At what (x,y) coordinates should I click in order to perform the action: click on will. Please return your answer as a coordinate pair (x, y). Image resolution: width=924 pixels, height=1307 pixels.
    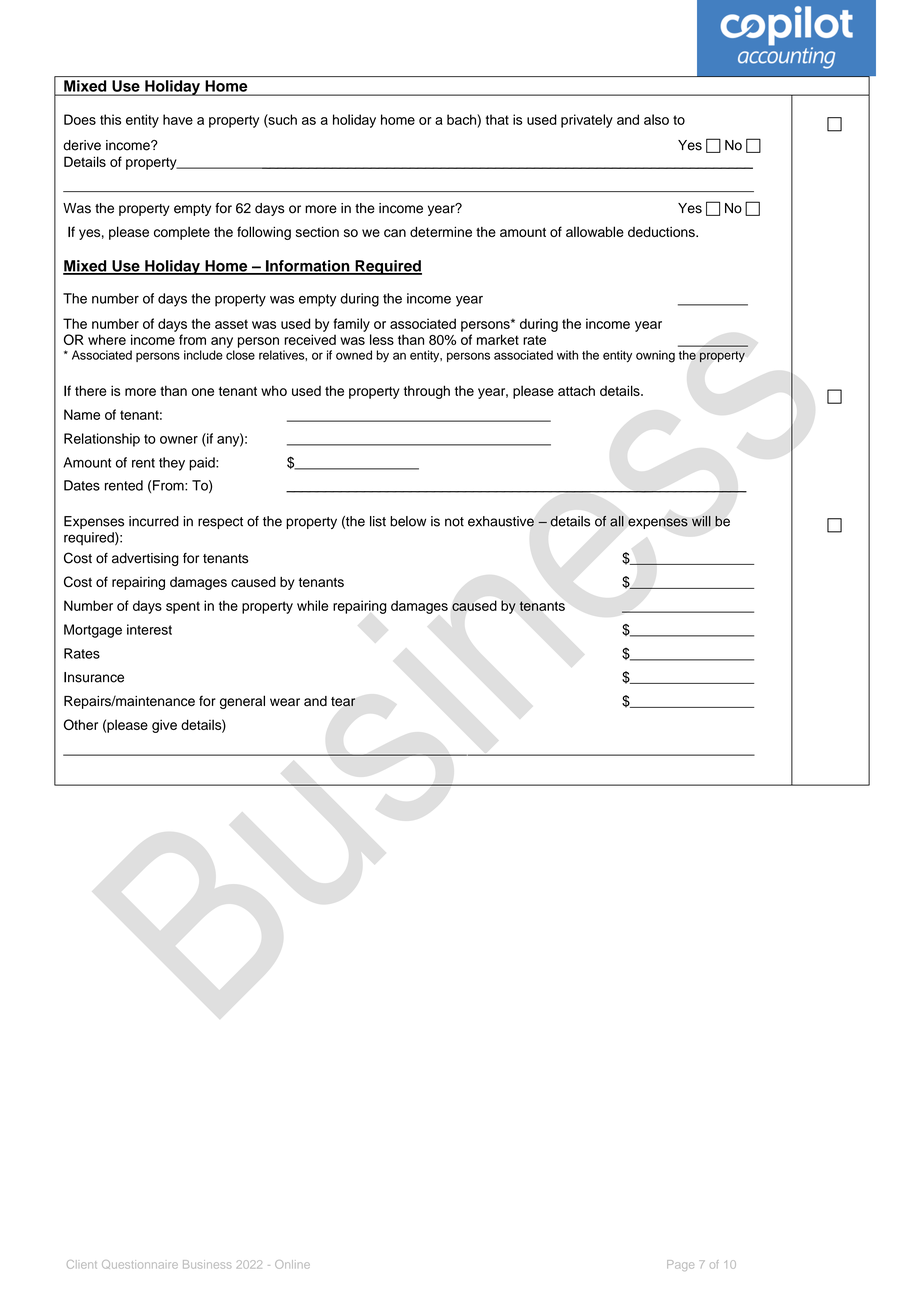
    Looking at the image, I should click on (701, 521).
